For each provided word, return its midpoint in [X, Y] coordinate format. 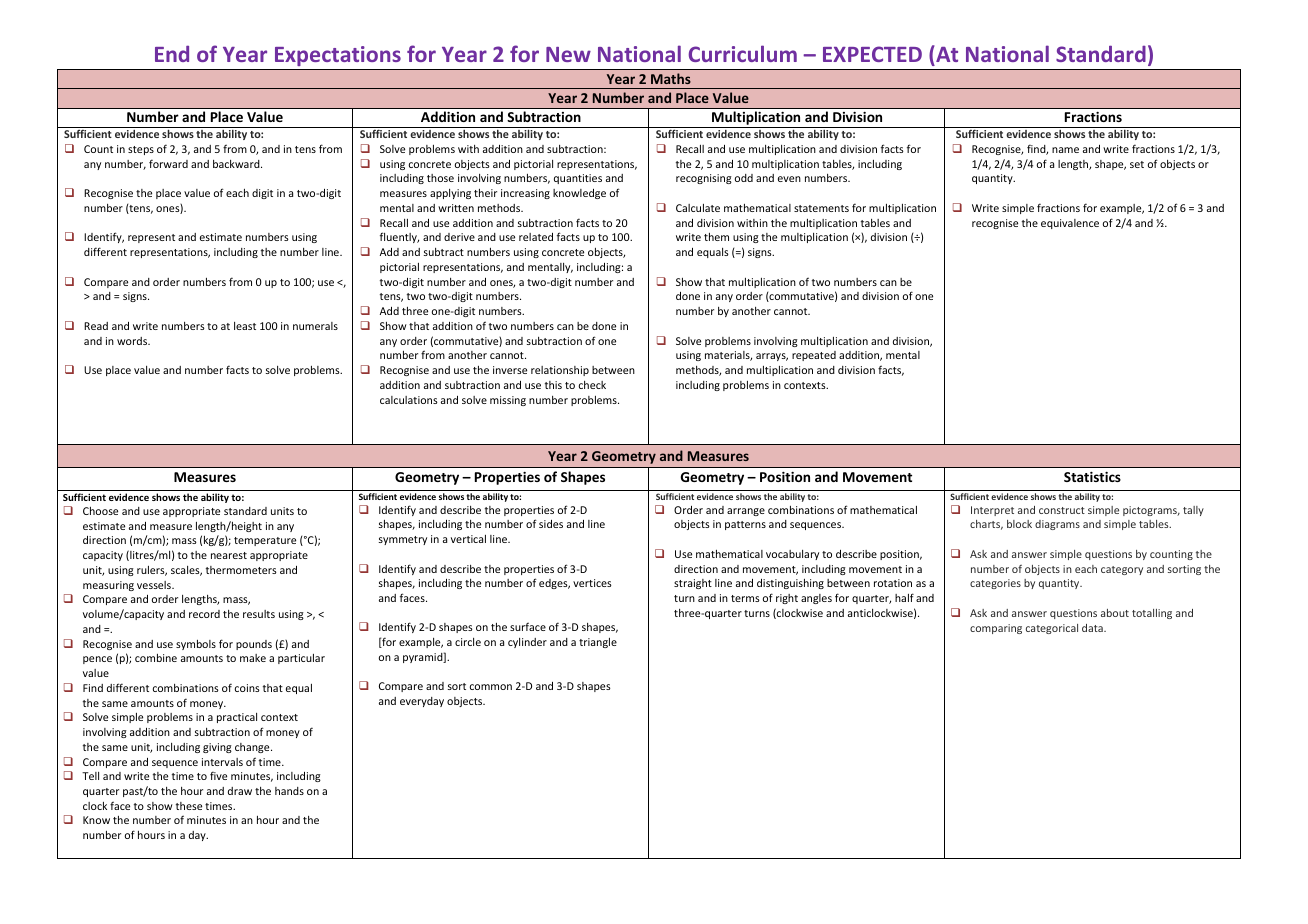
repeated [814, 356]
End [172, 54]
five [218, 775]
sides [551, 524]
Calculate [698, 208]
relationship [560, 371]
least [245, 326]
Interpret [992, 511]
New [568, 54]
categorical [1052, 629]
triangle [598, 643]
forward [168, 163]
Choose [100, 511]
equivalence [1070, 224]
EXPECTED [872, 54]
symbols [196, 645]
